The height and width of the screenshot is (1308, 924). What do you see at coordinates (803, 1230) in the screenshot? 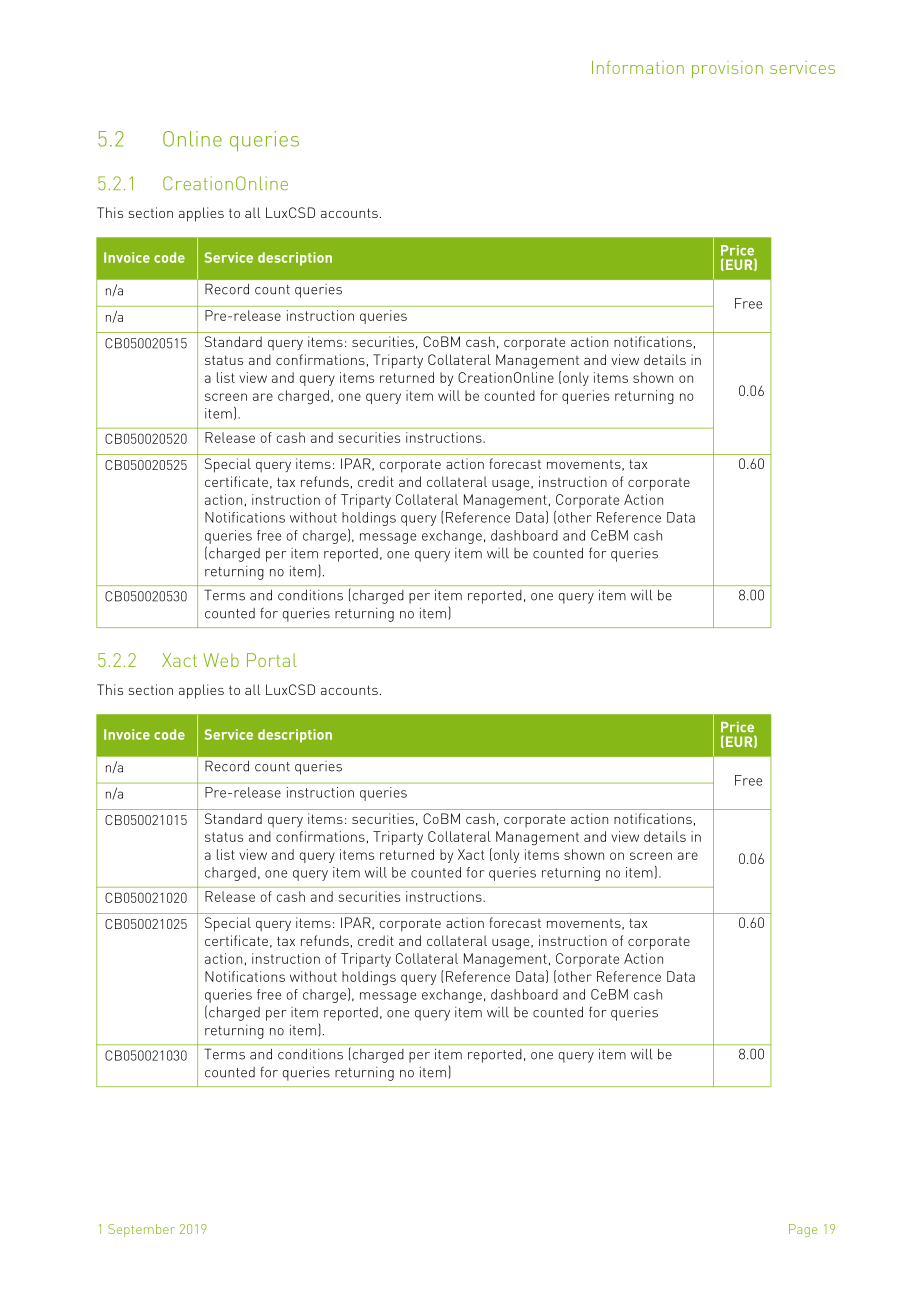
I see `Page` at bounding box center [803, 1230].
